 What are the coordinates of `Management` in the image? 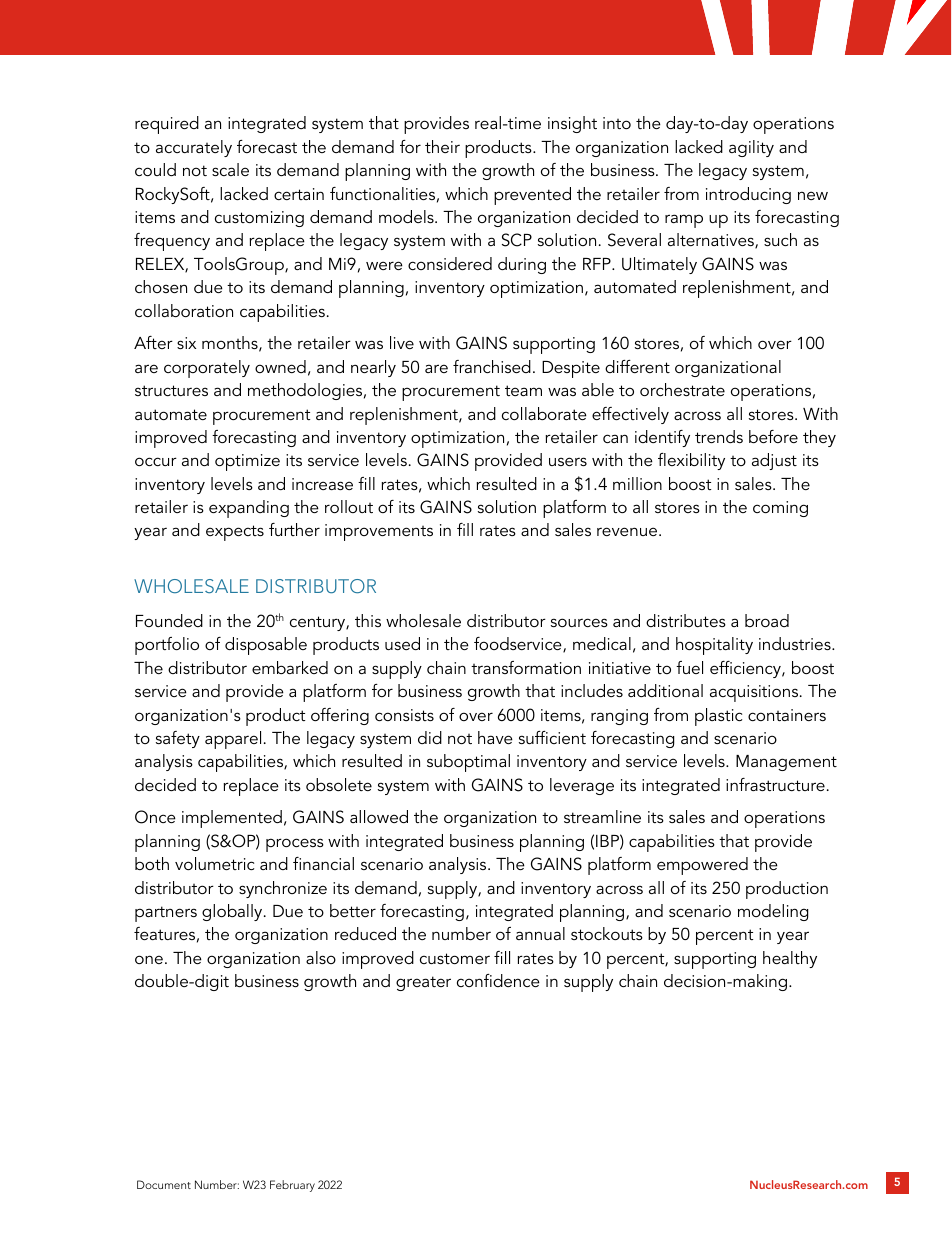 It's located at (786, 763).
